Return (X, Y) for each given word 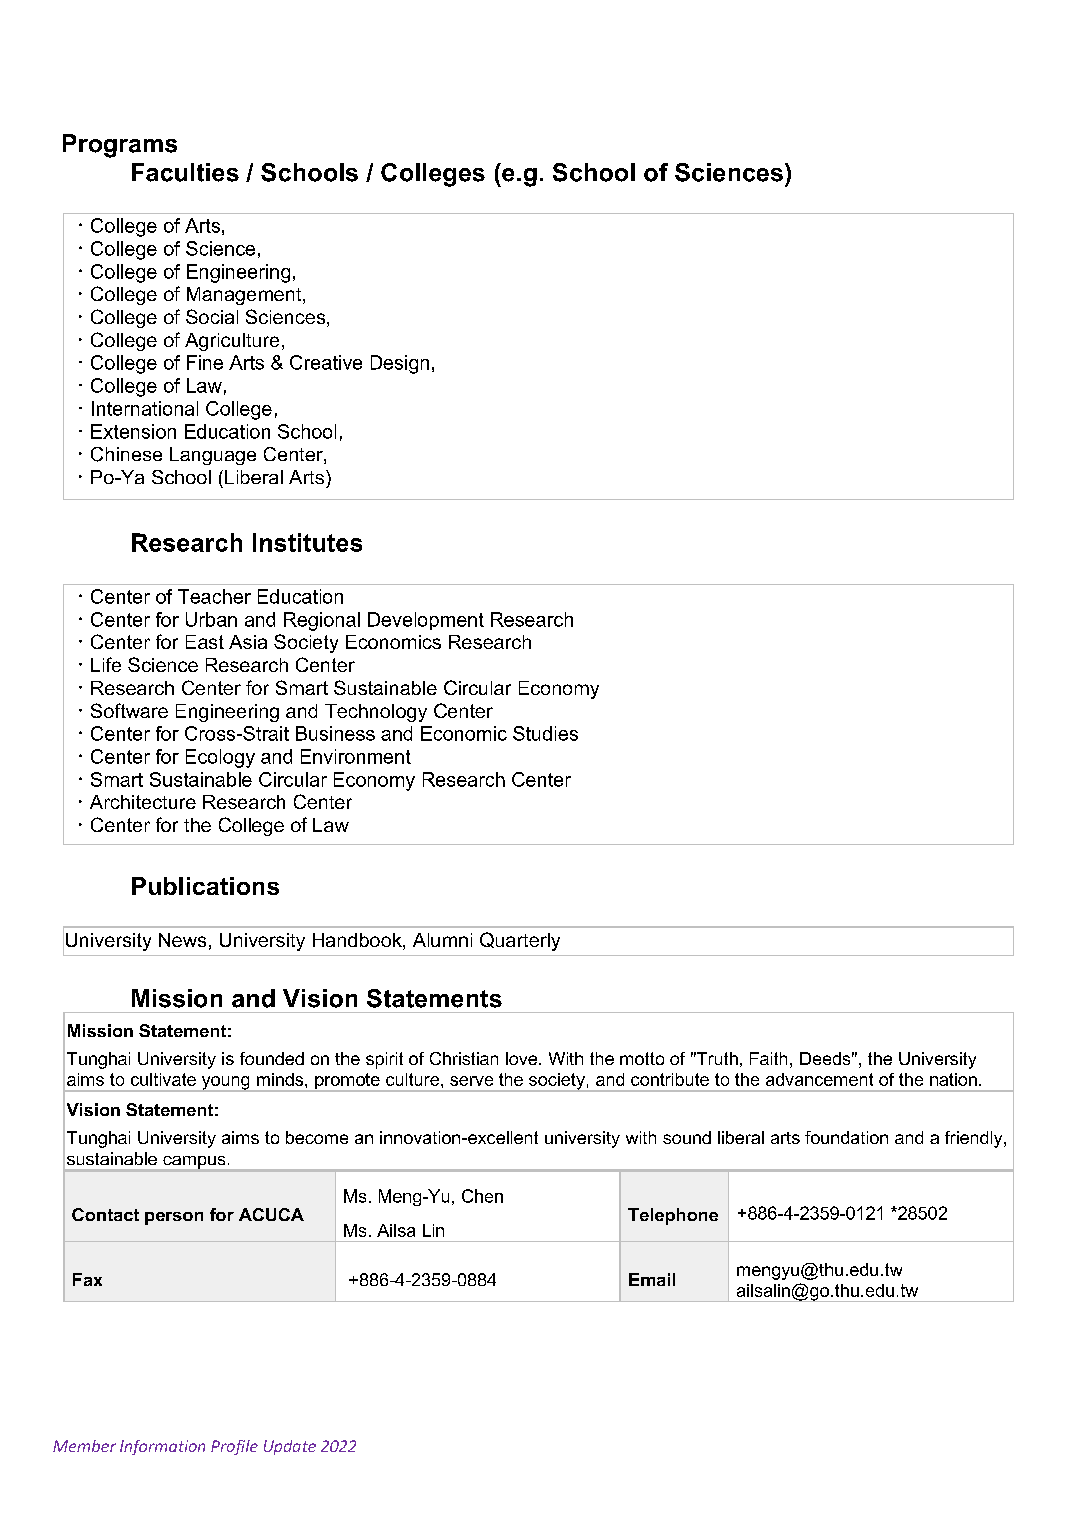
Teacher (214, 596)
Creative (326, 362)
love (523, 1058)
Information (162, 1447)
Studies (545, 733)
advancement (819, 1079)
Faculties (185, 172)
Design (400, 364)
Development (426, 621)
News (182, 940)
